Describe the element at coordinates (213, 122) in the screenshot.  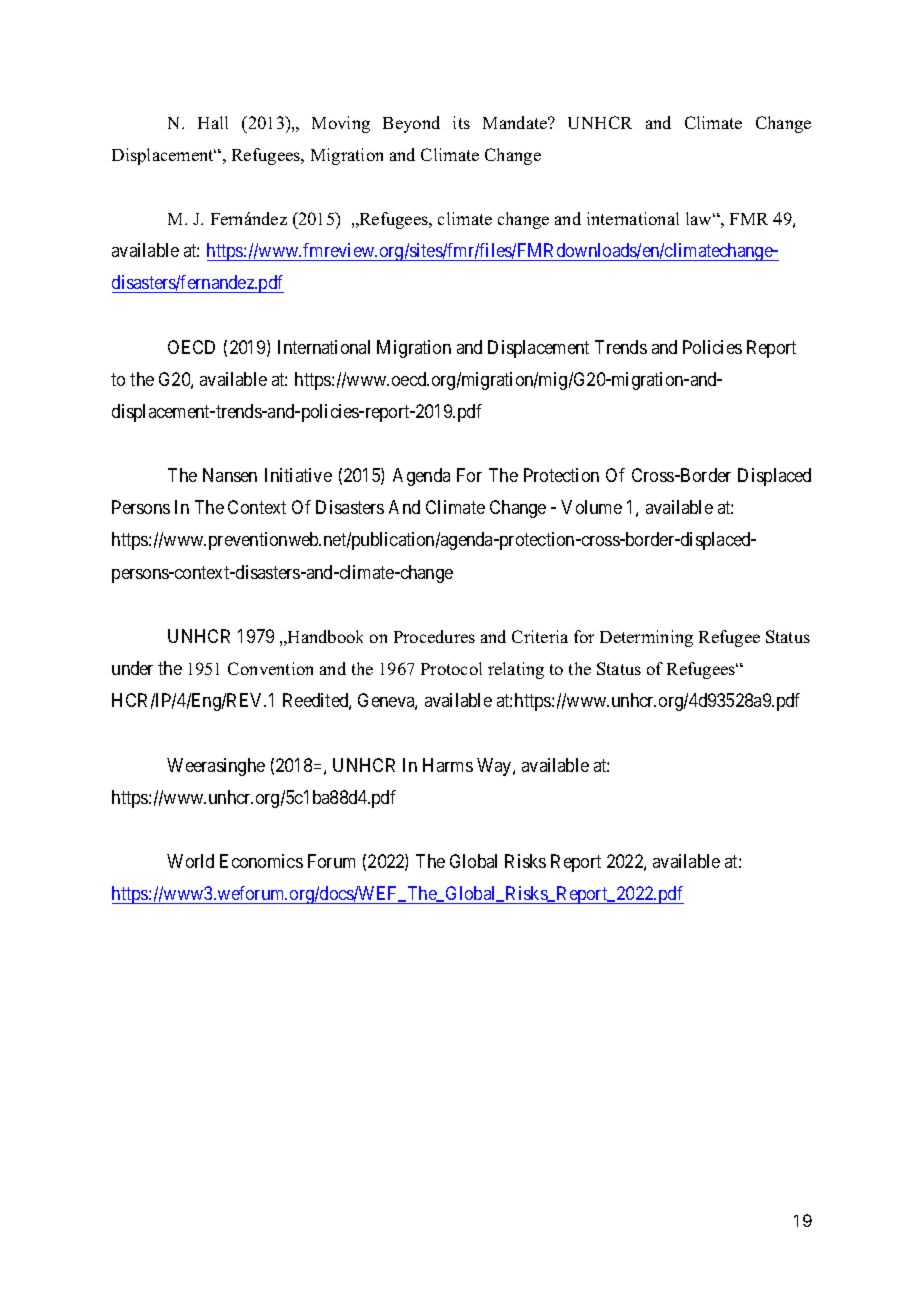
I see `Hall` at that location.
